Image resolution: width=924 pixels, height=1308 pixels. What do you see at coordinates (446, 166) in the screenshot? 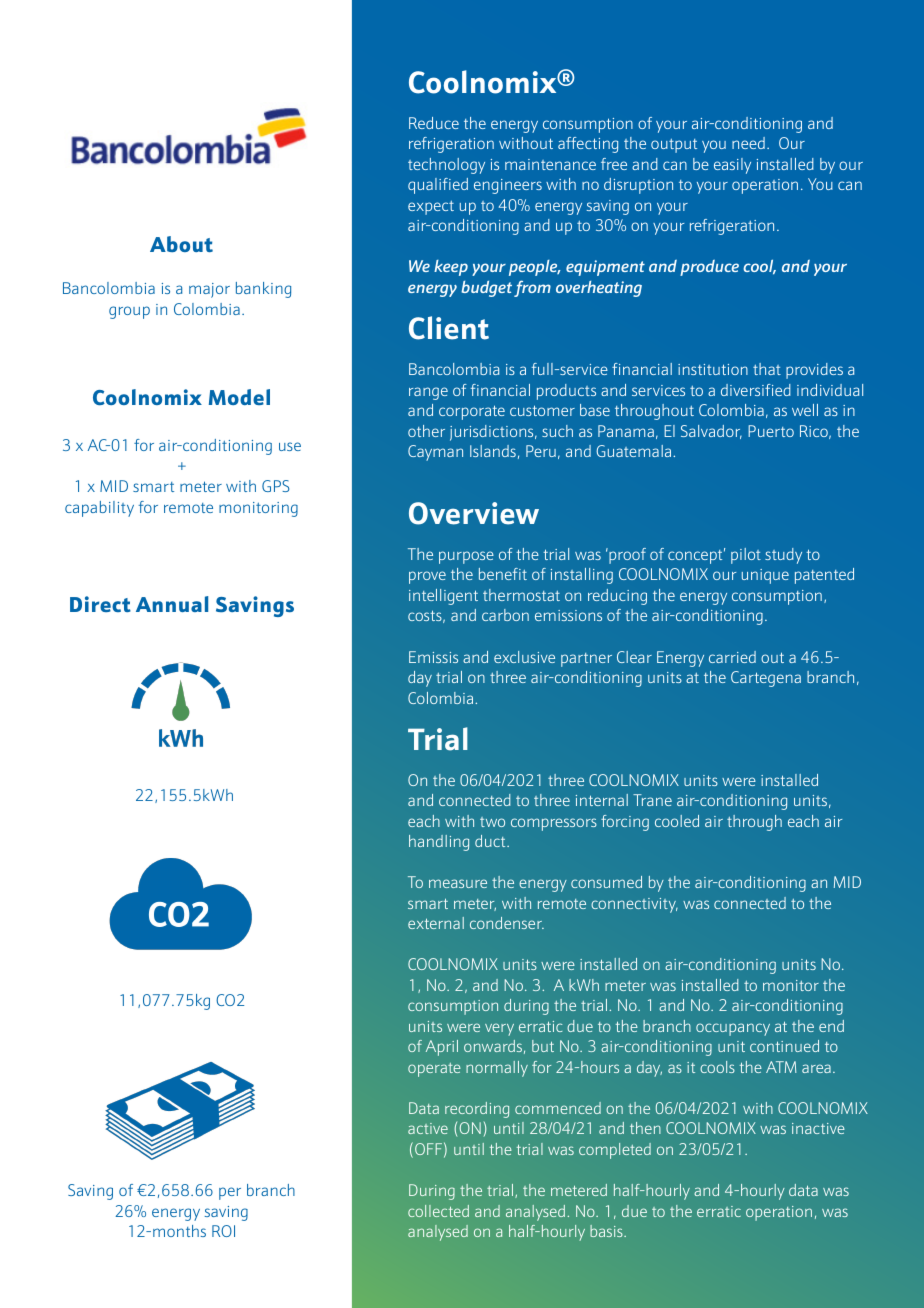
I see `technology` at bounding box center [446, 166].
